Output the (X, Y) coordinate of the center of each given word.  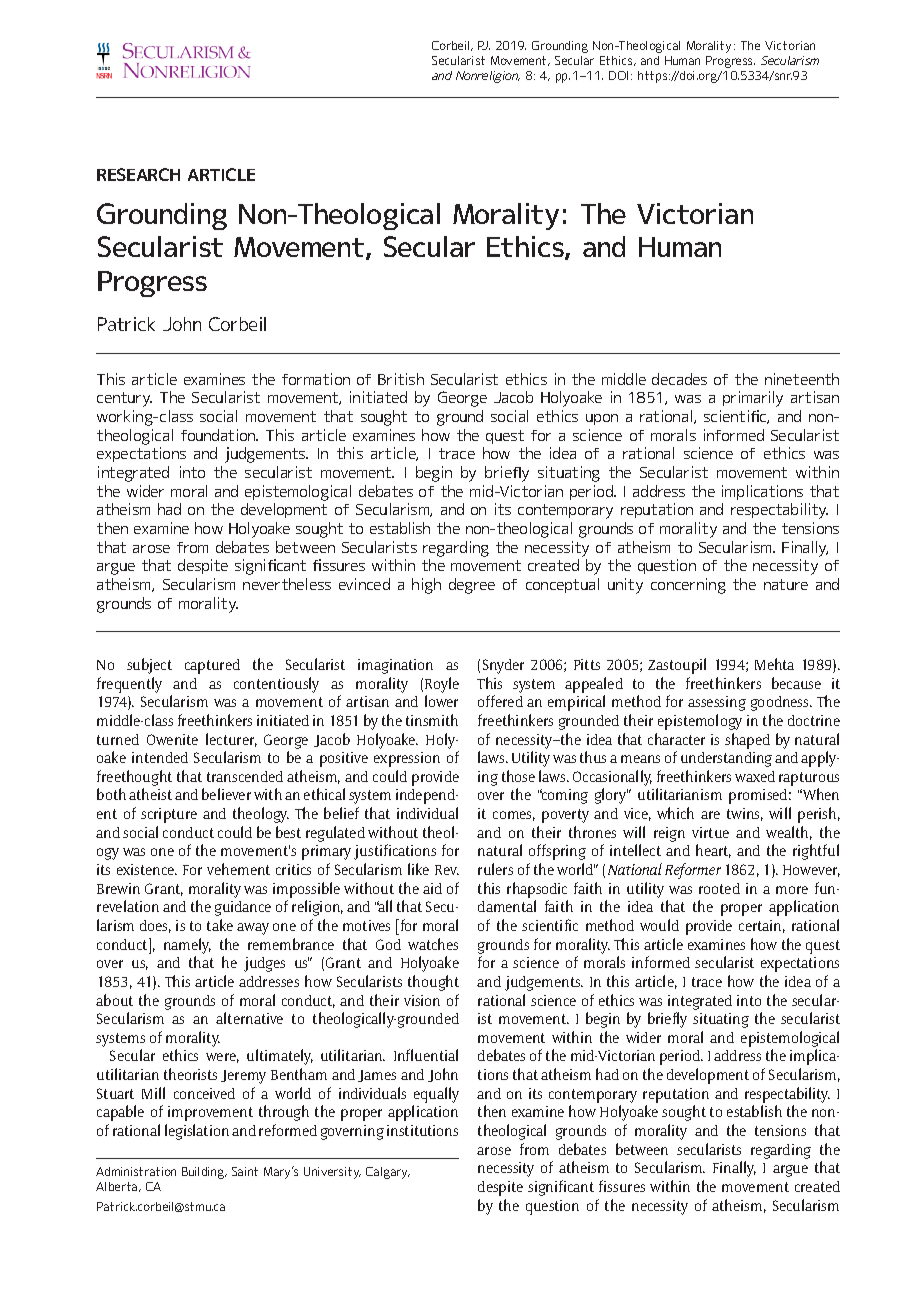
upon (602, 419)
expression (407, 759)
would (659, 925)
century (124, 399)
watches (433, 944)
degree (472, 586)
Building (204, 1173)
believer (226, 794)
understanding (726, 759)
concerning (688, 586)
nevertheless (287, 584)
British (401, 379)
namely (187, 946)
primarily (753, 399)
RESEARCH (138, 174)
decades (679, 379)
